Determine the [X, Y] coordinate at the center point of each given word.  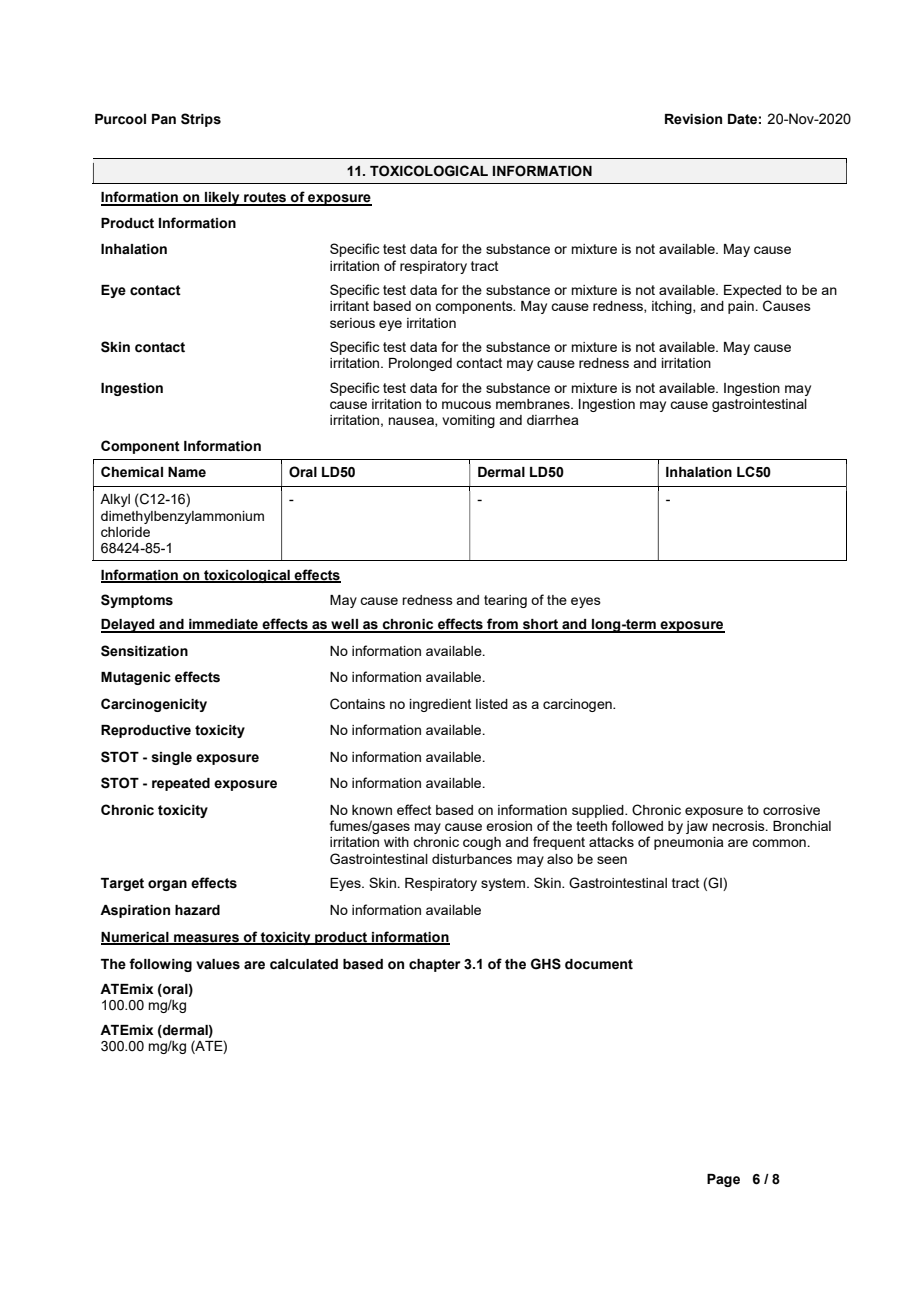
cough [482, 843]
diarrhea [552, 420]
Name [187, 472]
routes [265, 198]
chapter [435, 965]
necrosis [740, 826]
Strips [201, 120]
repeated [181, 784]
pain [741, 307]
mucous [466, 405]
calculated [304, 964]
